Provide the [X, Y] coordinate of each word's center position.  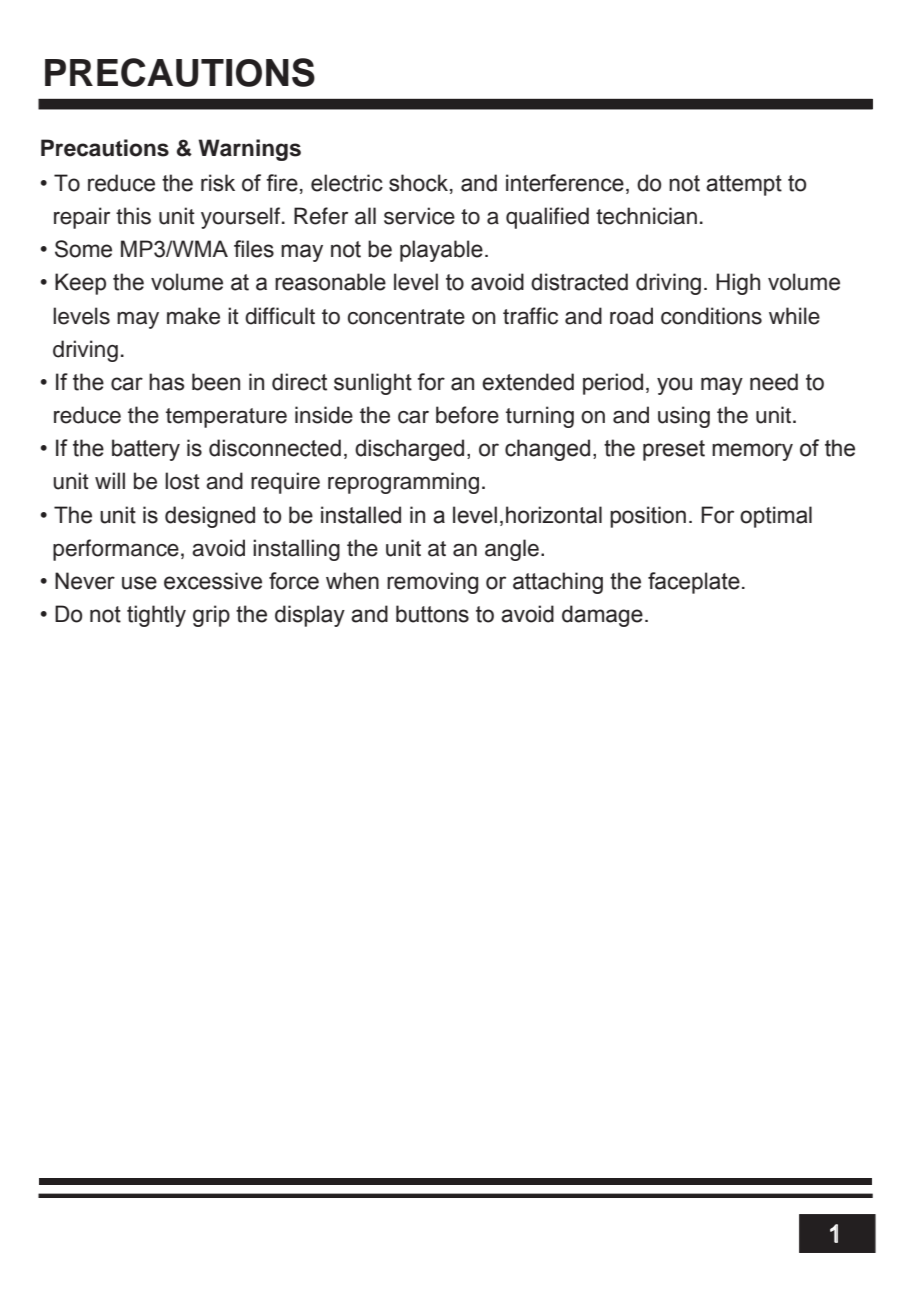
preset [674, 450]
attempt [744, 185]
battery [146, 450]
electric [347, 183]
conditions [711, 316]
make [193, 316]
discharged [409, 450]
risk [218, 183]
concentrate [406, 317]
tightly [156, 616]
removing [432, 583]
